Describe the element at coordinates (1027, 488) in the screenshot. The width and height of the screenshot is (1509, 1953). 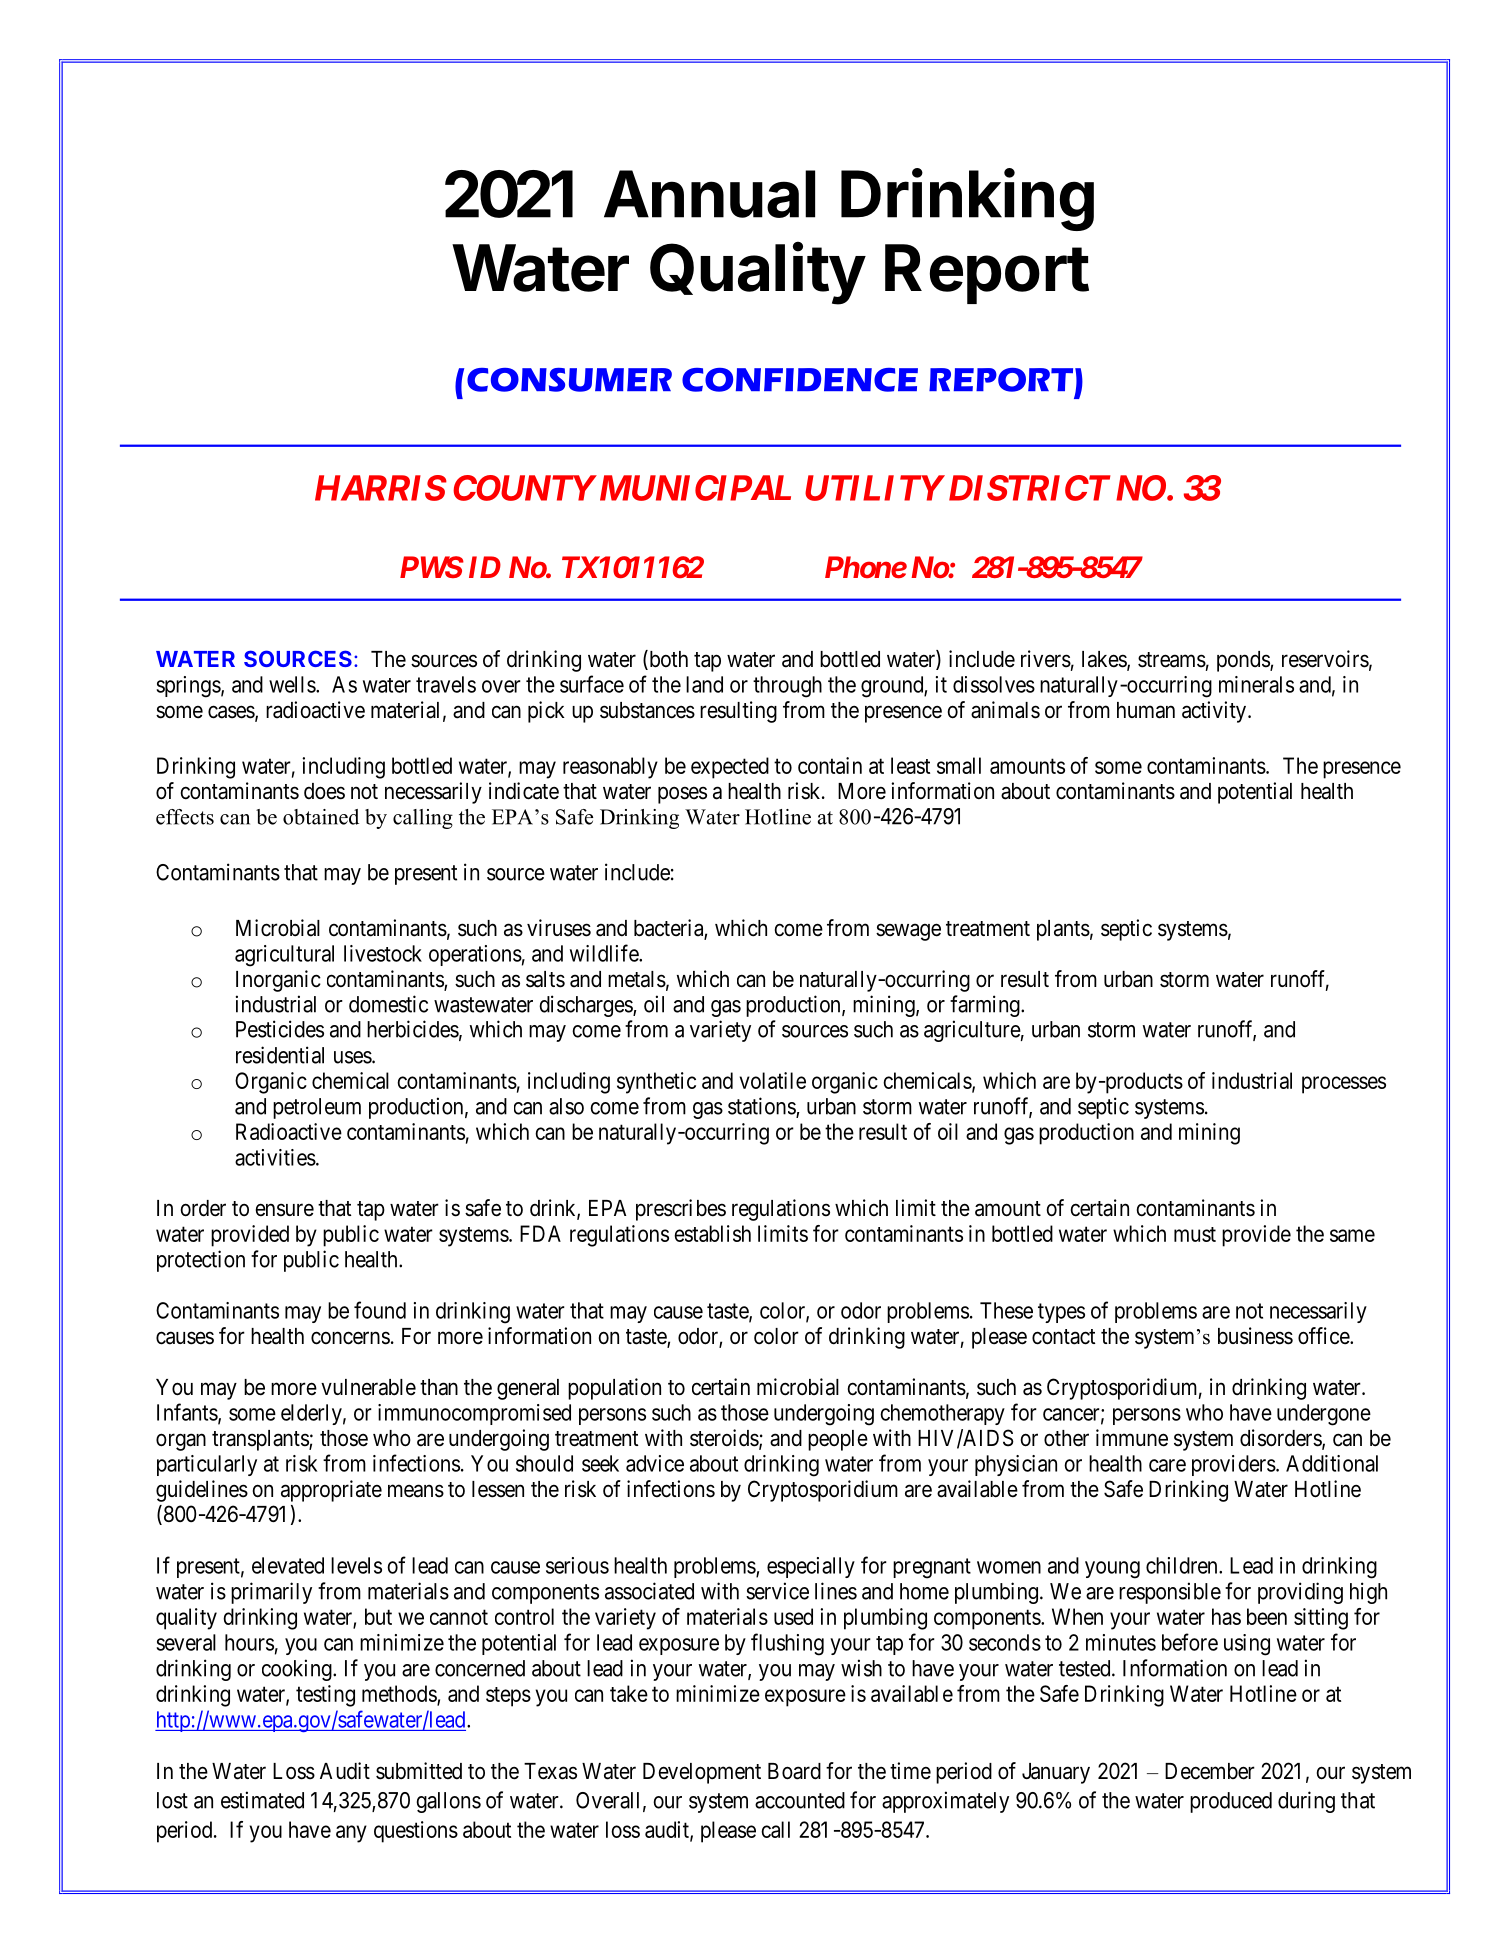
I see `DISTRICT` at that location.
